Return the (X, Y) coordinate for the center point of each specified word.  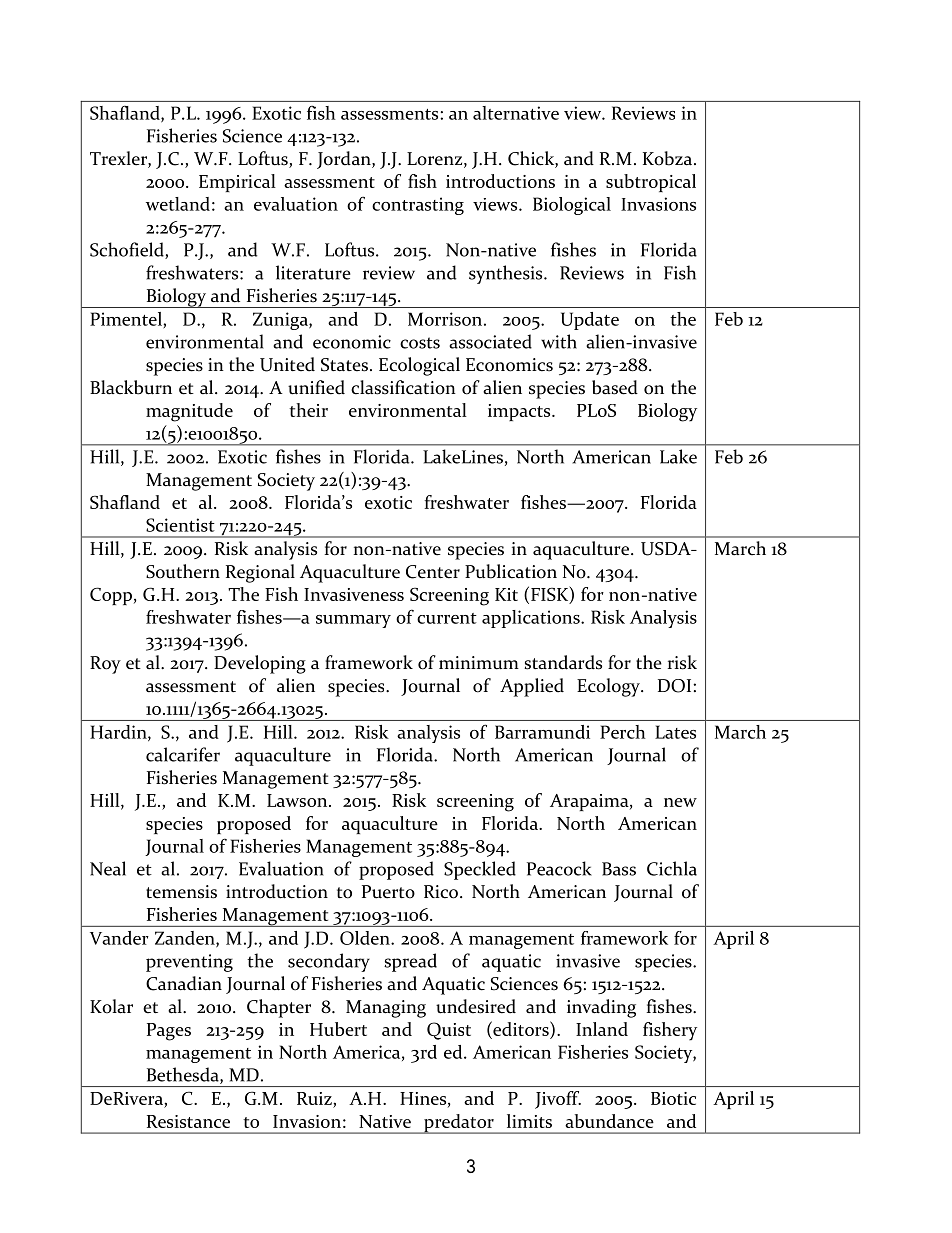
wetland (178, 204)
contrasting (418, 206)
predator (459, 1124)
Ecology (609, 687)
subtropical (651, 183)
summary (353, 621)
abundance (609, 1121)
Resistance (188, 1121)
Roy (105, 665)
